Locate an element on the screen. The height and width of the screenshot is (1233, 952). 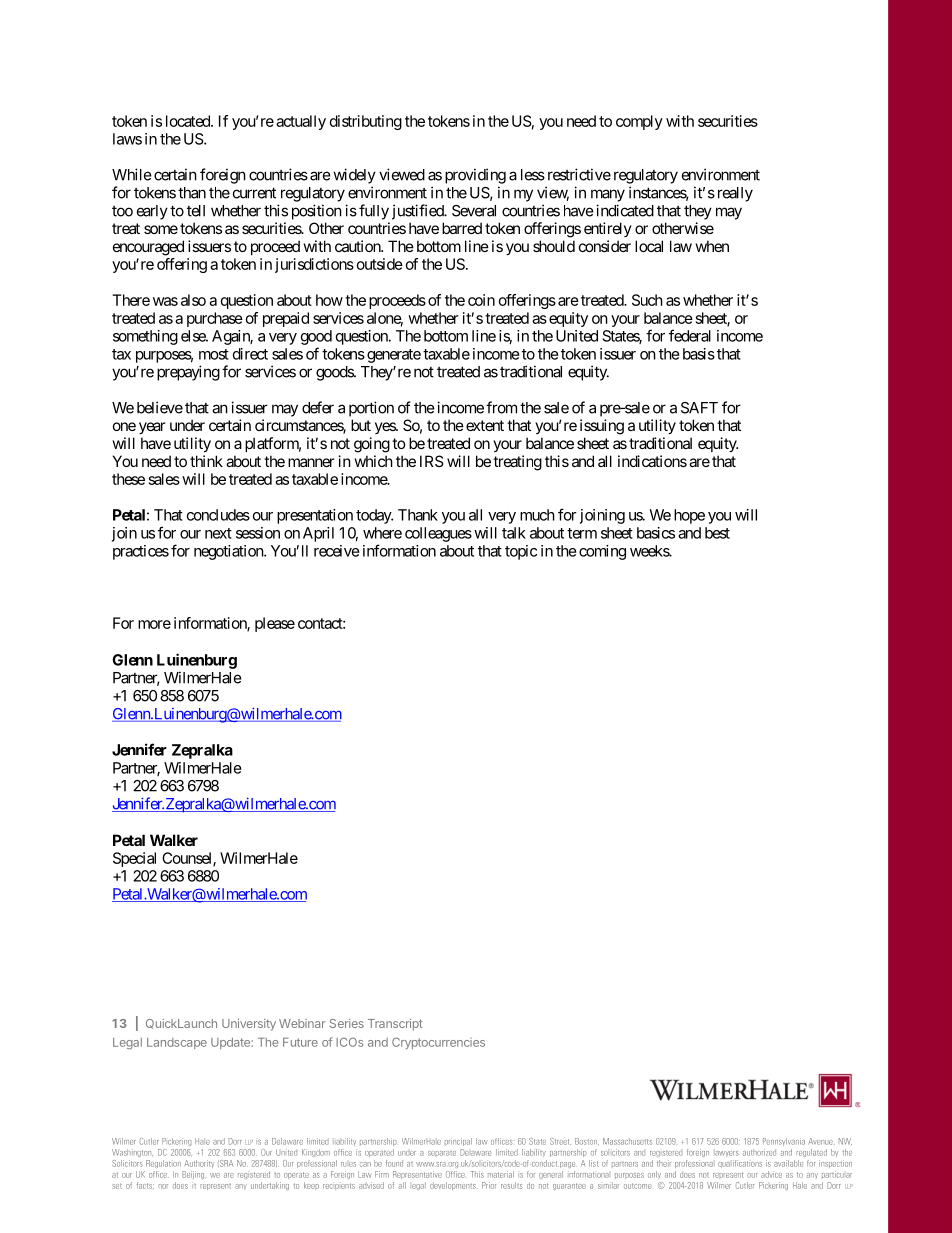
Landscape is located at coordinates (177, 1043).
